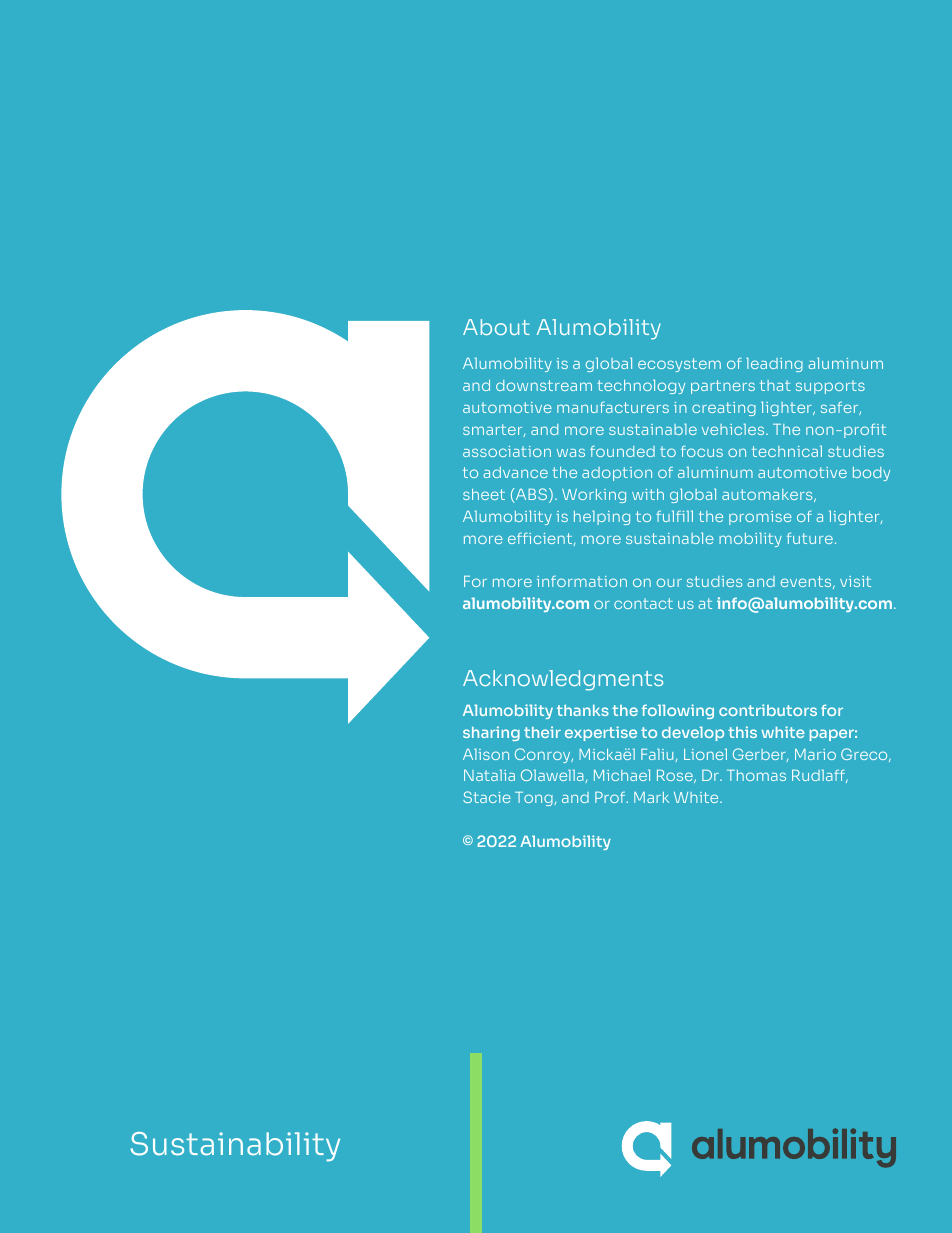 The image size is (952, 1233). What do you see at coordinates (774, 364) in the document?
I see `leading` at bounding box center [774, 364].
